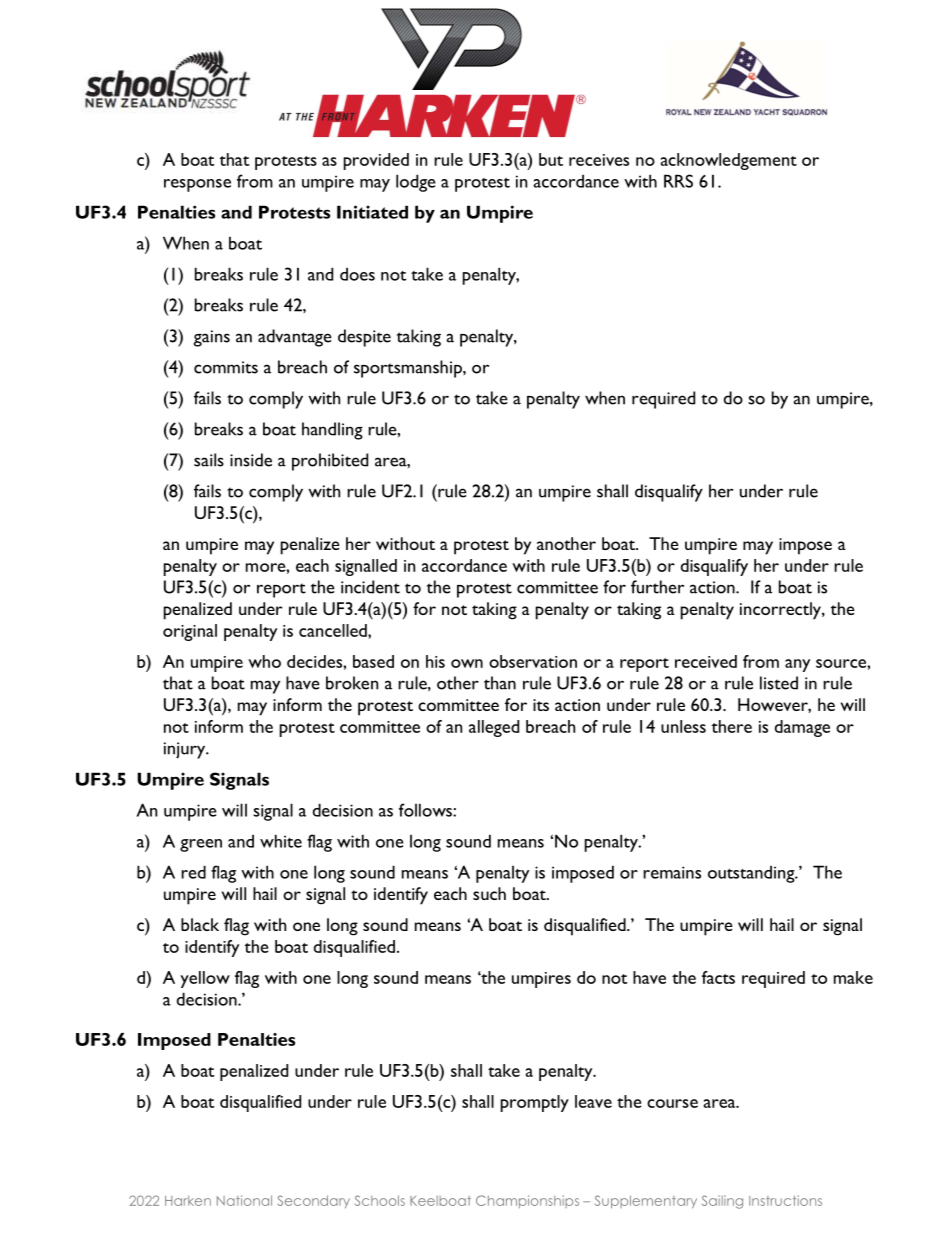 The image size is (952, 1233). I want to click on such, so click(489, 893).
